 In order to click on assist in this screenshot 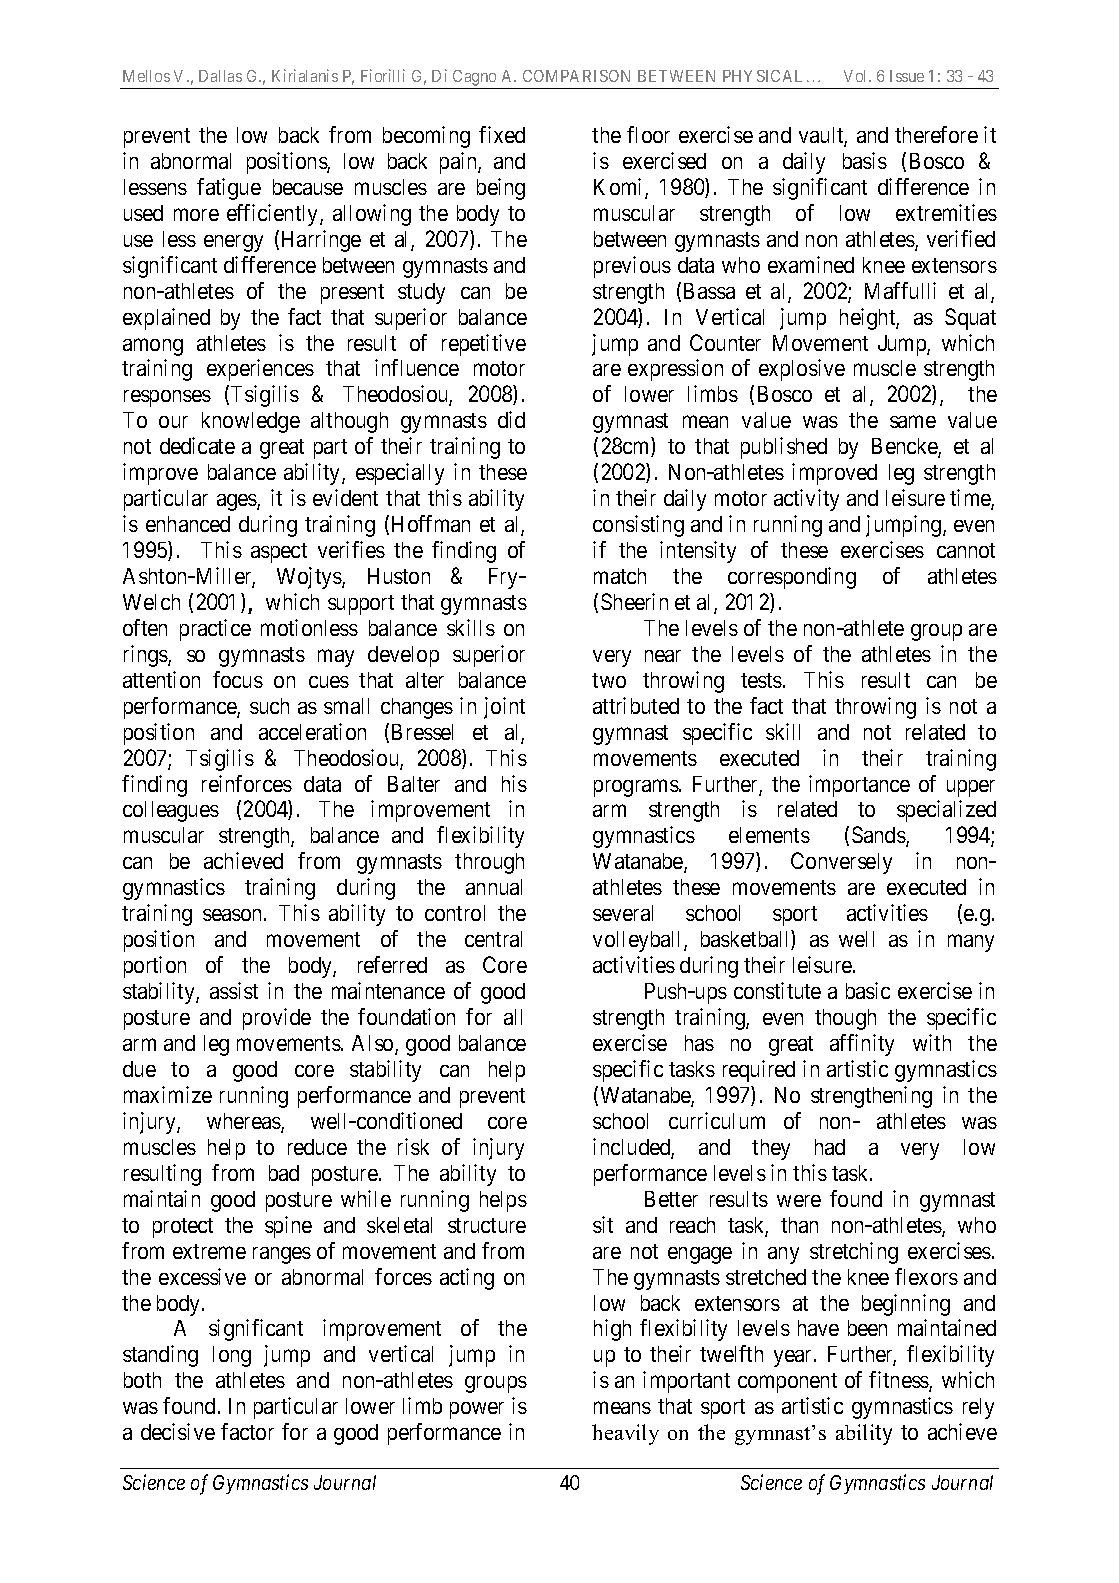, I will do `click(234, 990)`.
